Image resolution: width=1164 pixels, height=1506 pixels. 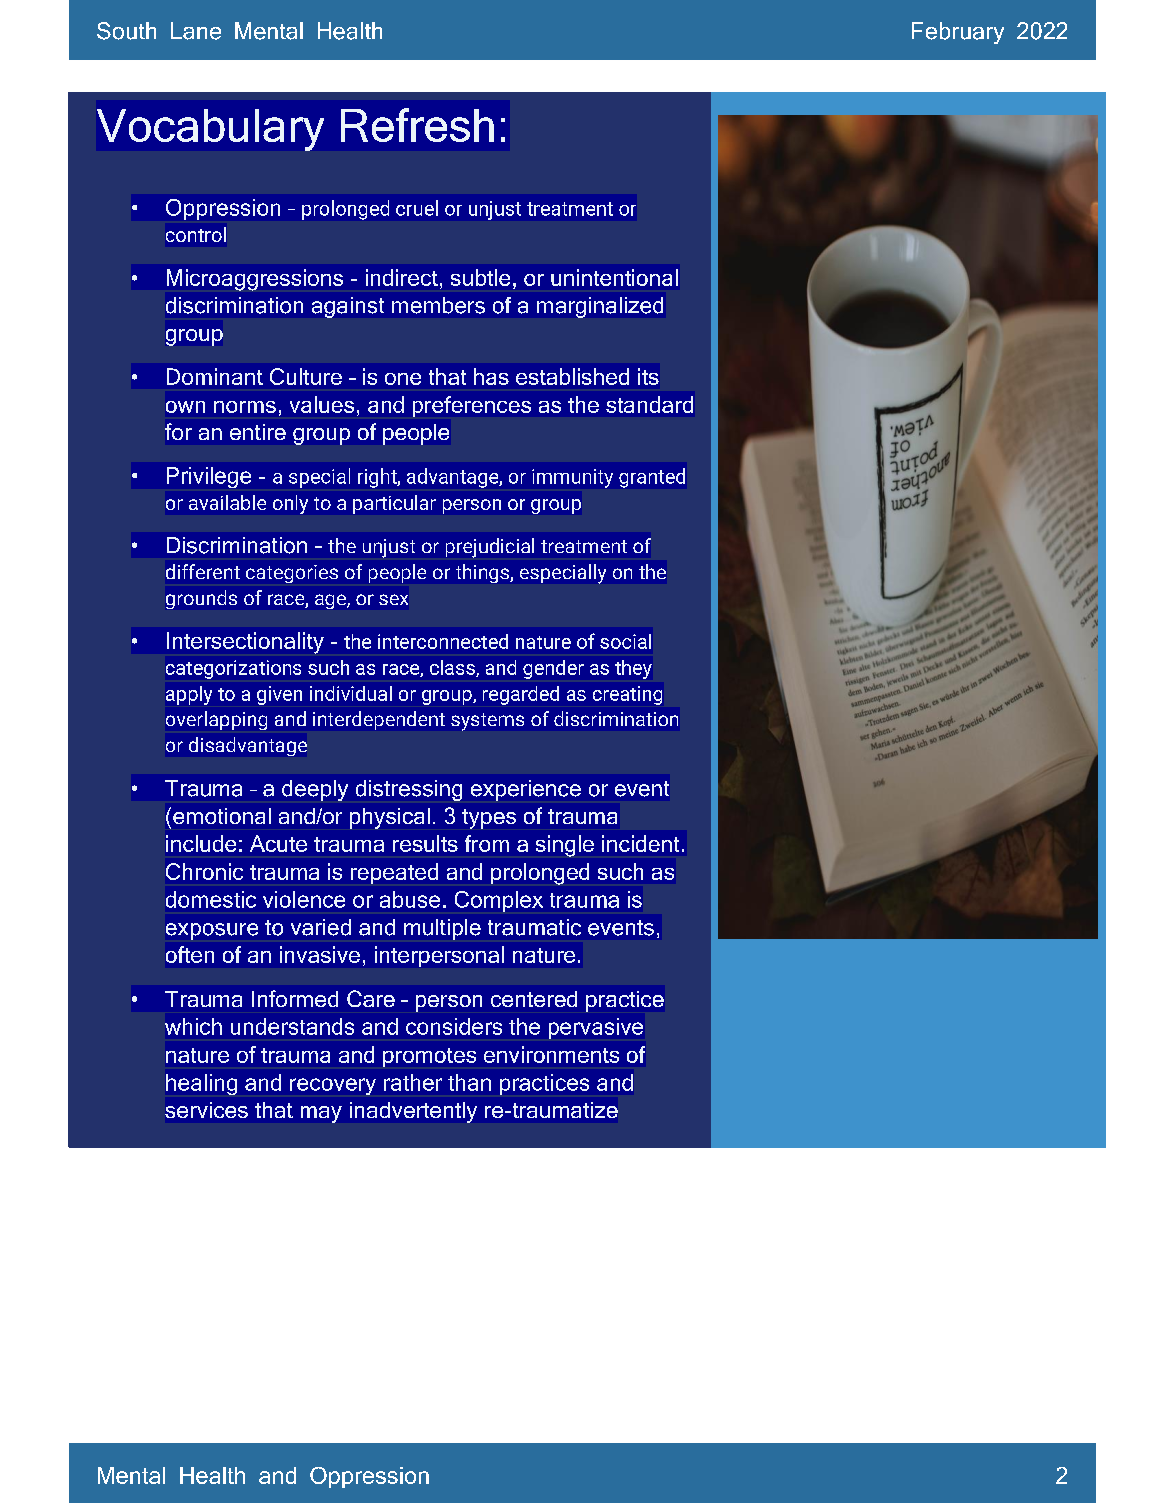 What do you see at coordinates (565, 846) in the page?
I see `single` at bounding box center [565, 846].
